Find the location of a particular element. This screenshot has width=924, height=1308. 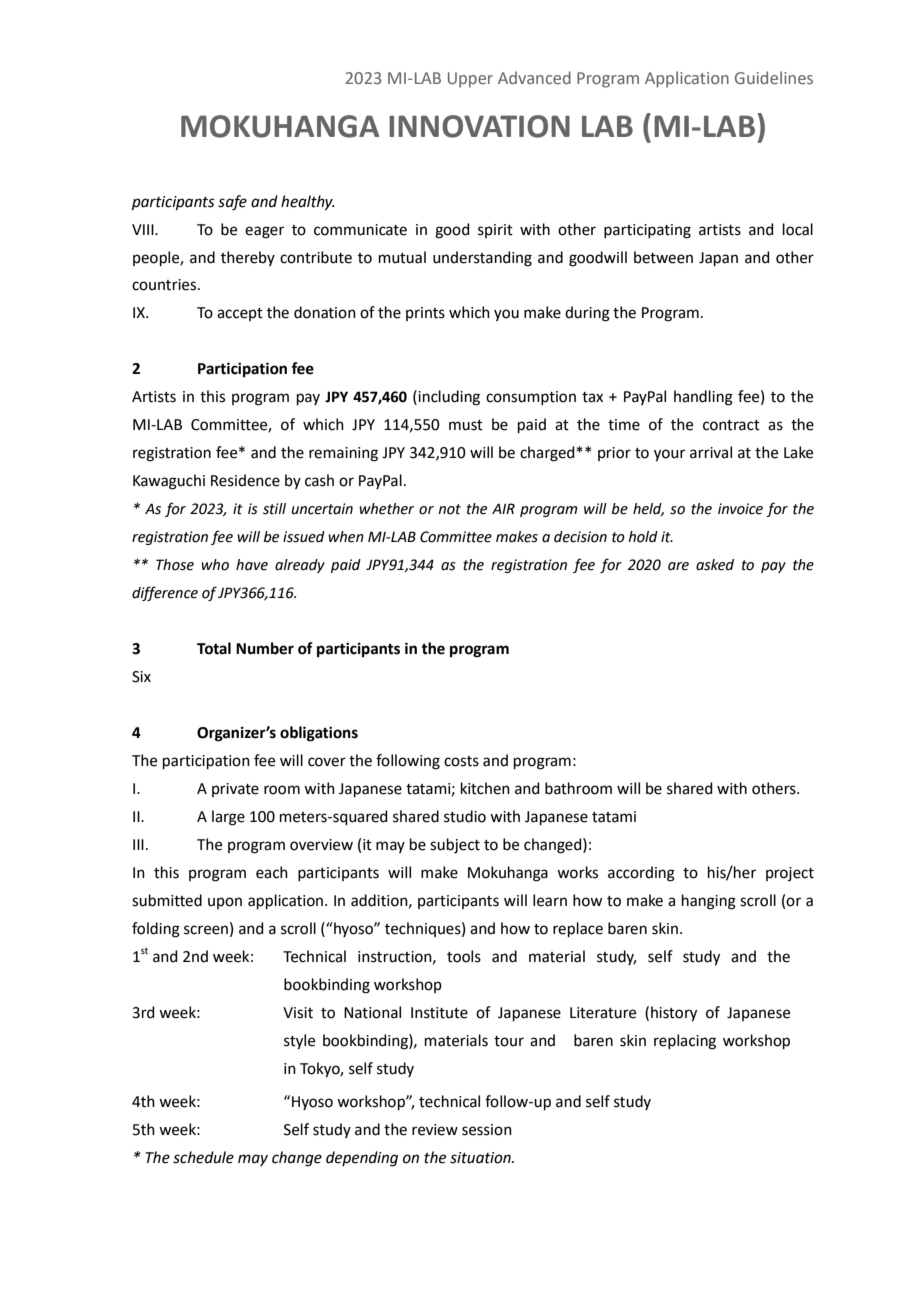

asked is located at coordinates (715, 565).
